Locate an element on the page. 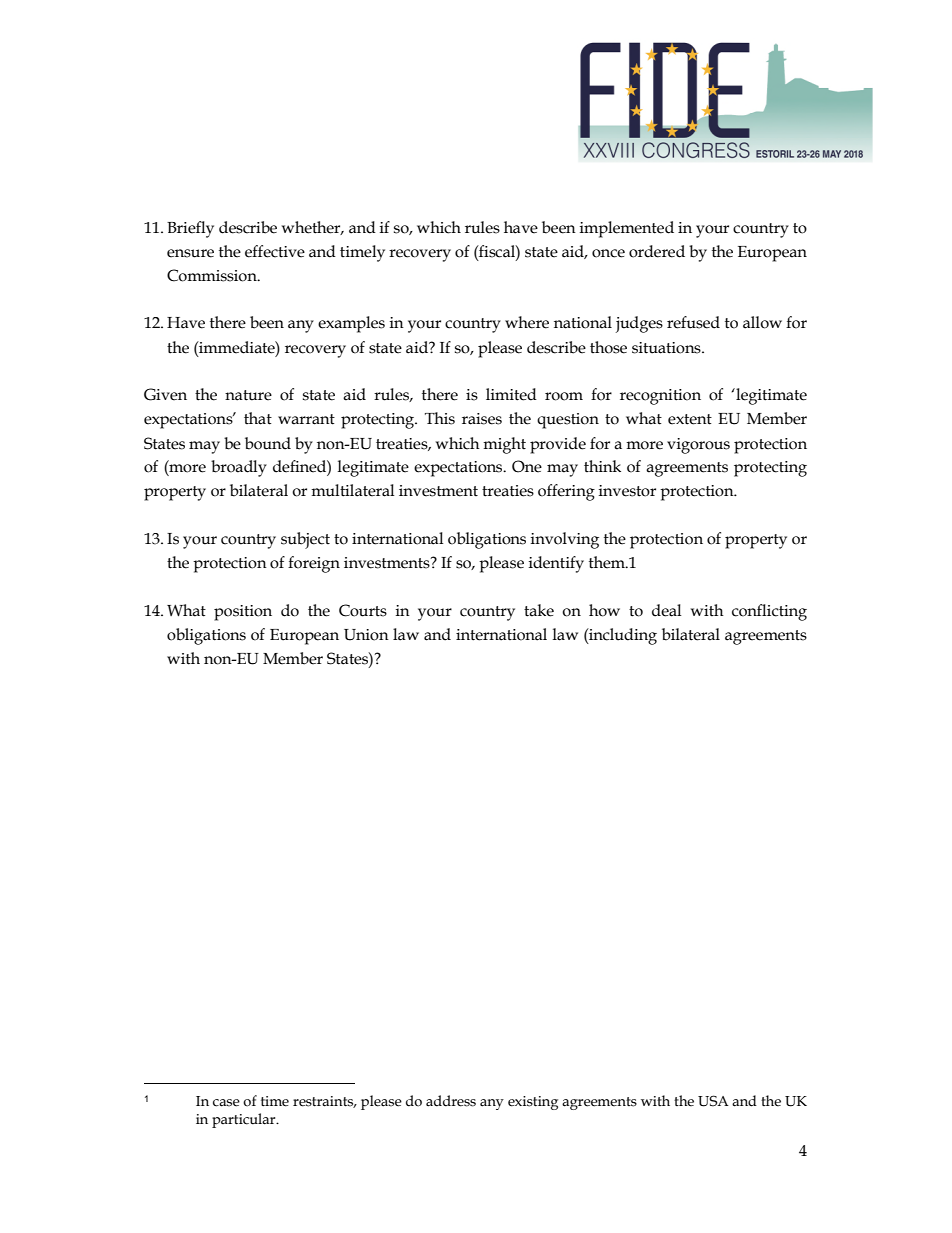 The image size is (952, 1233). Commission is located at coordinates (213, 275).
